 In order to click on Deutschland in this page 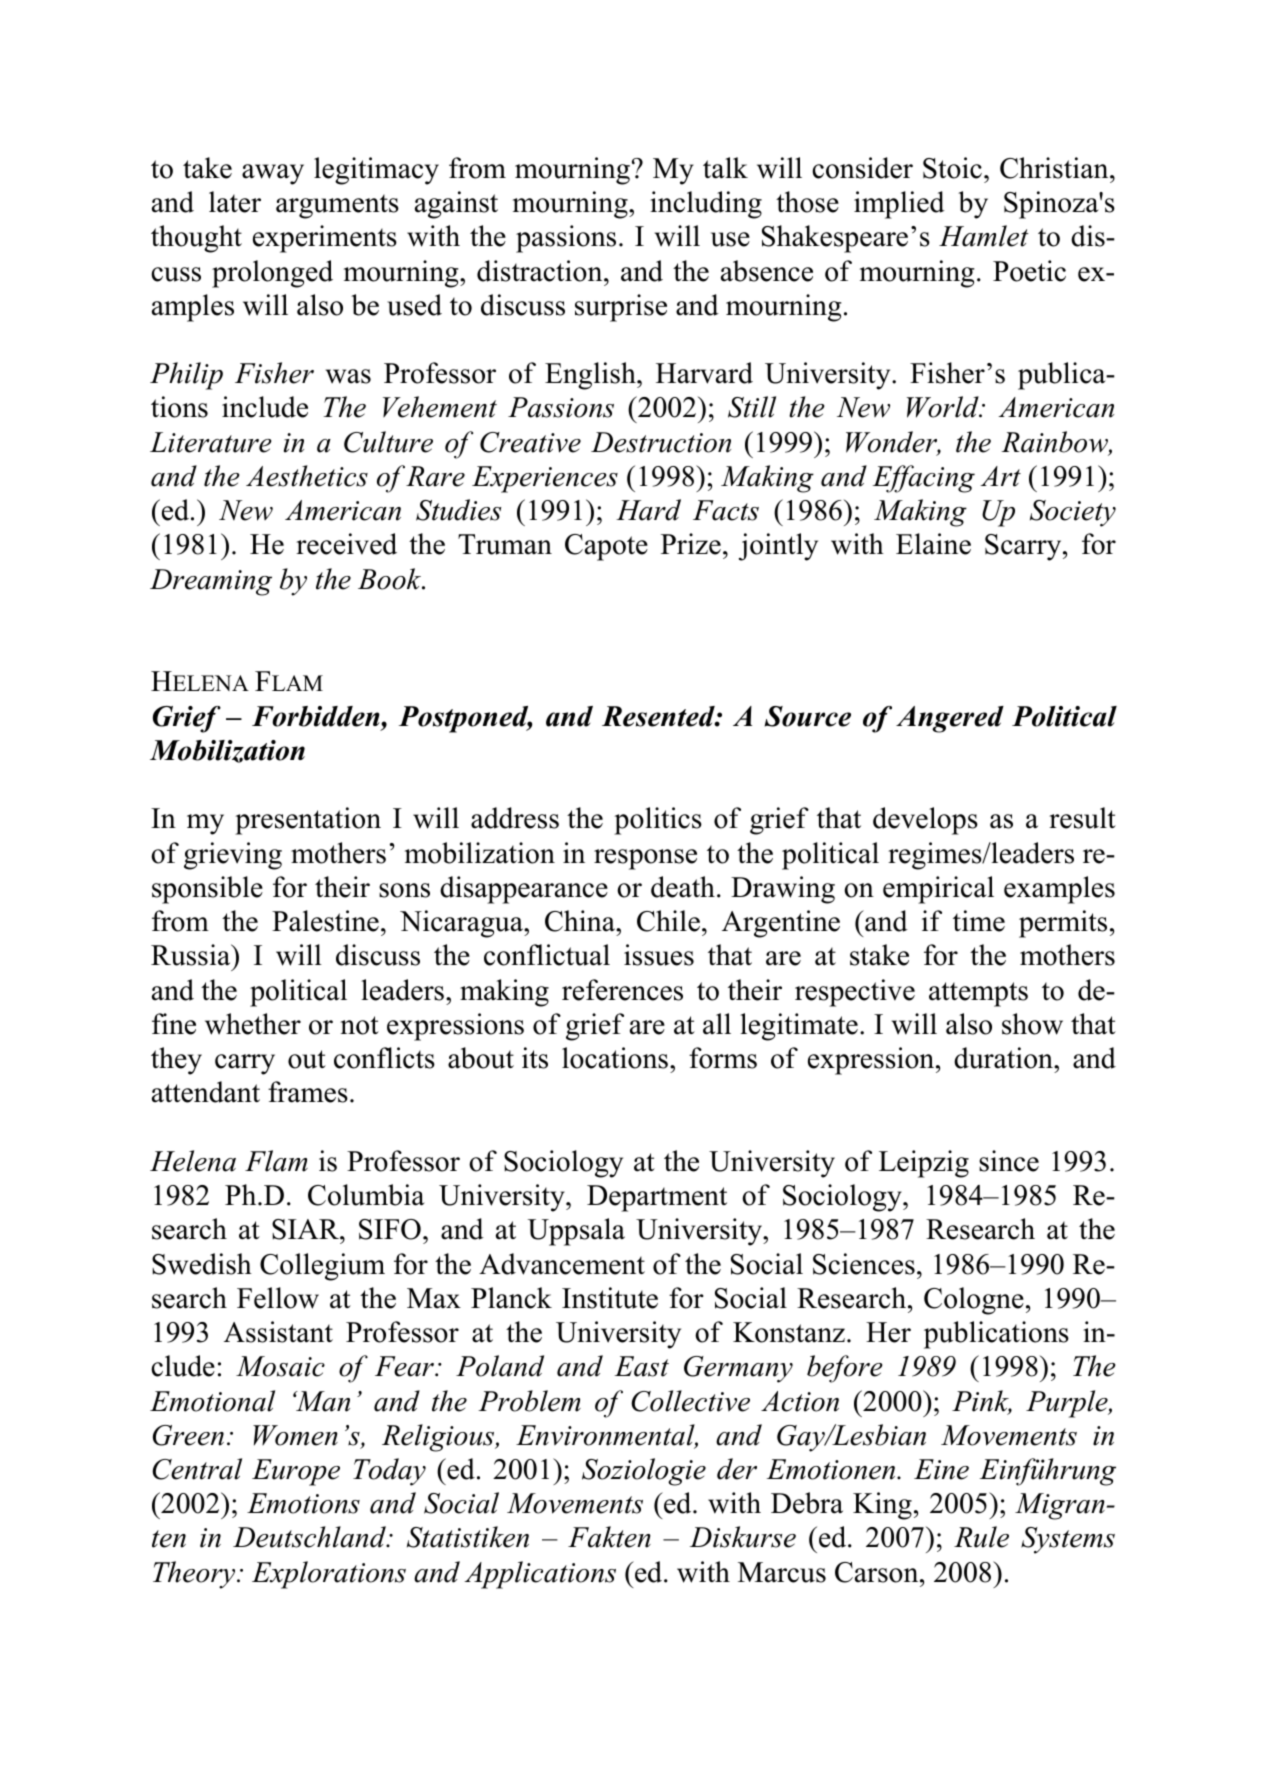, I will do `click(310, 1537)`.
